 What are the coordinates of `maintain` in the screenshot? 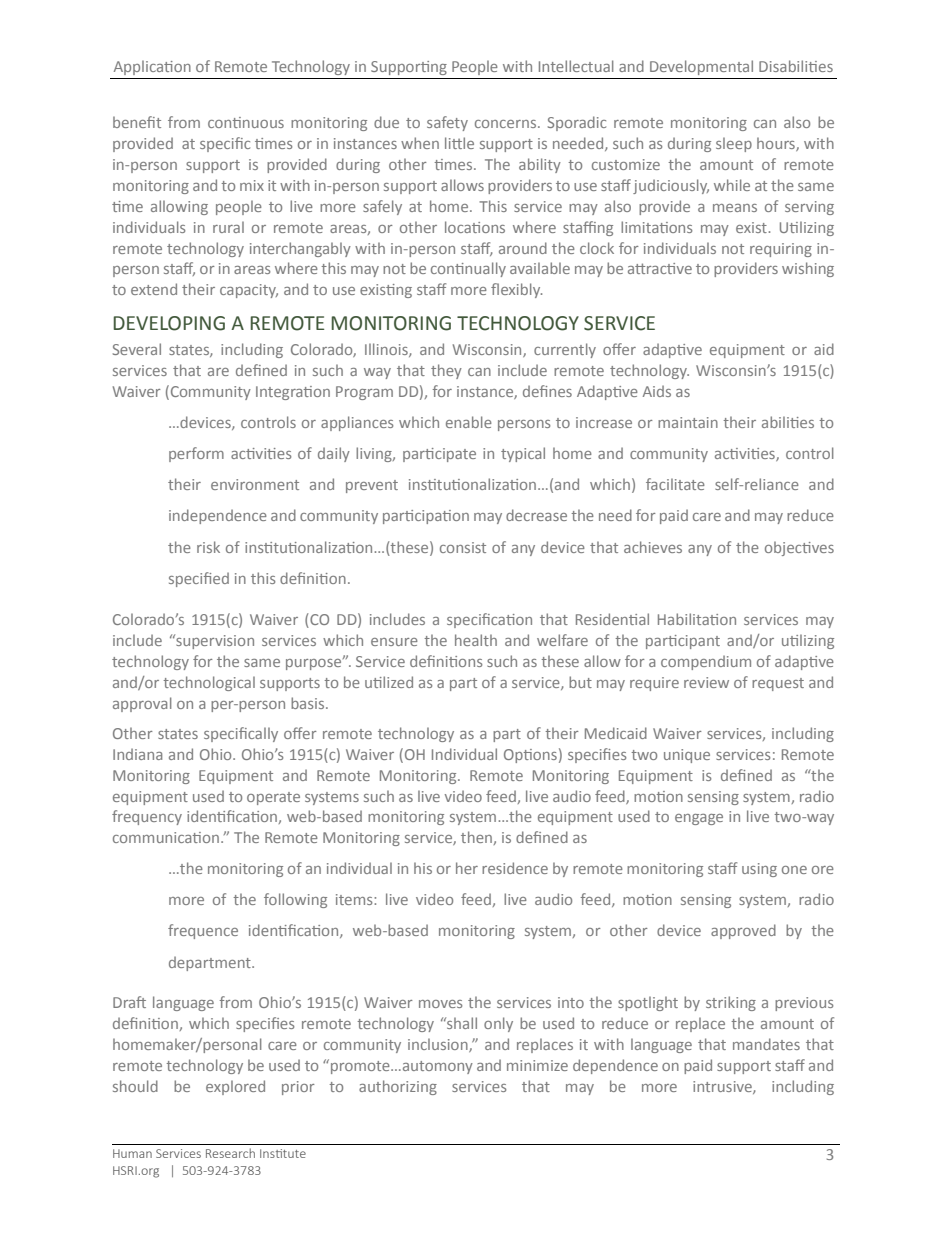 It's located at (688, 422).
